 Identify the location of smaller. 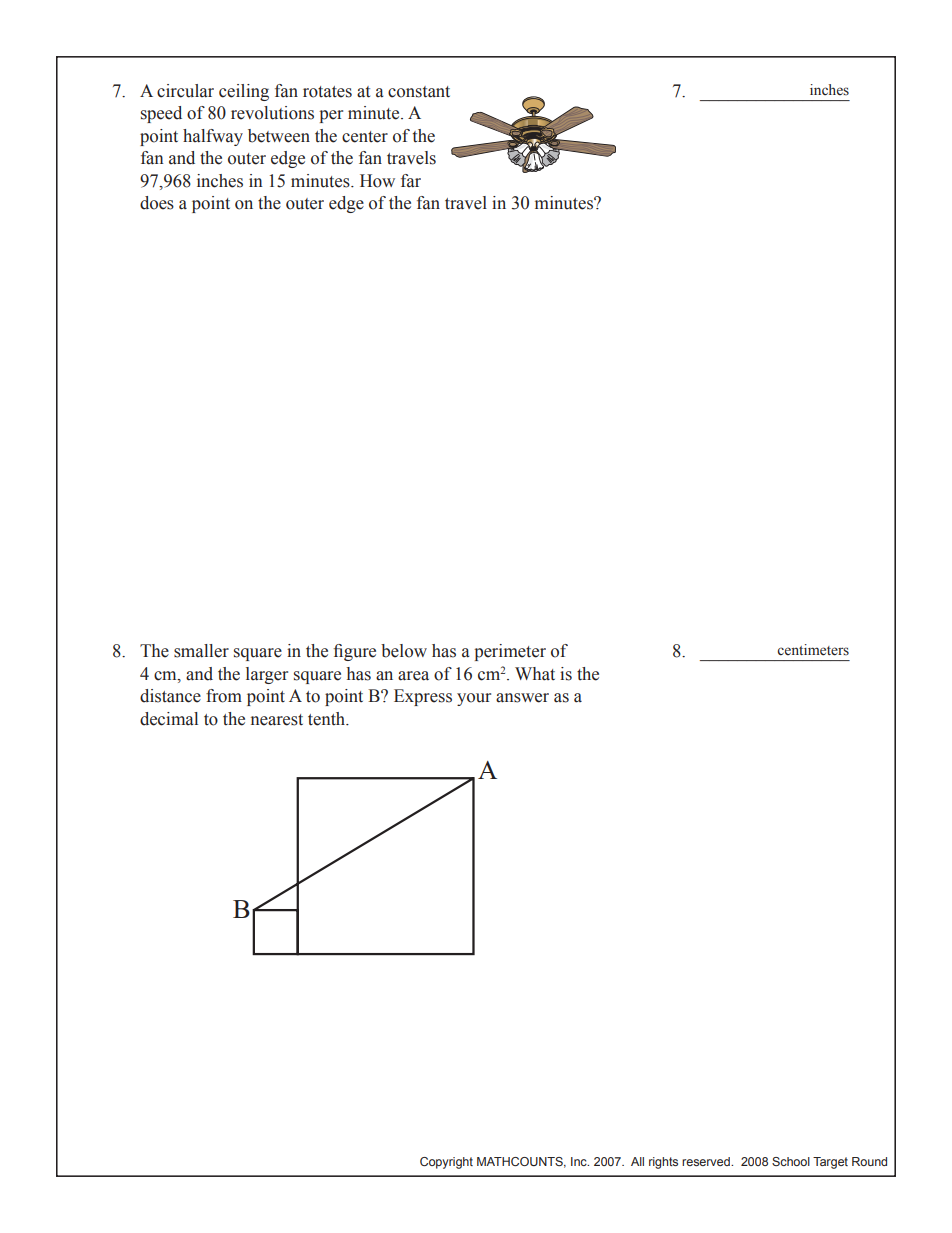
(201, 651).
